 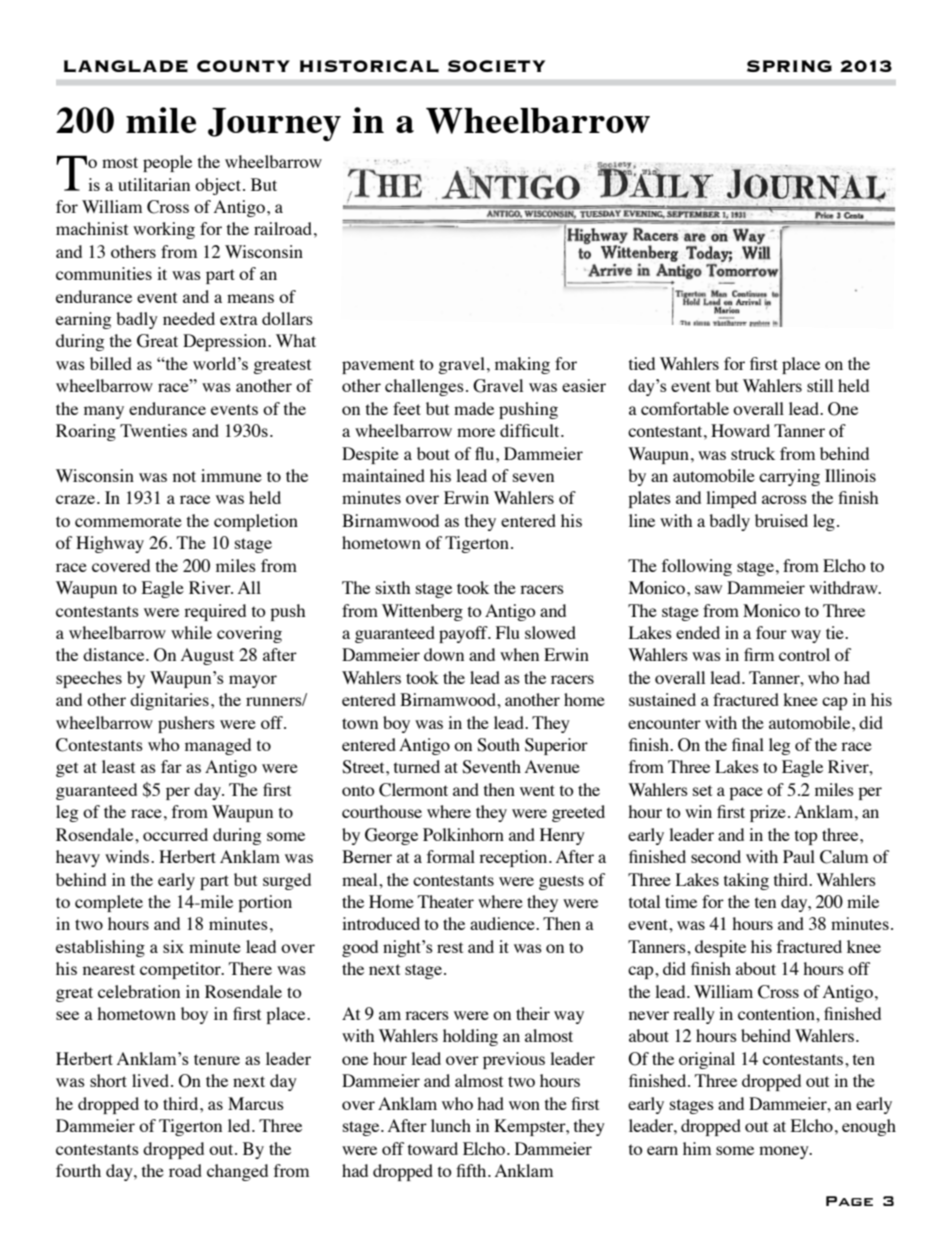 I want to click on down, so click(x=444, y=654).
